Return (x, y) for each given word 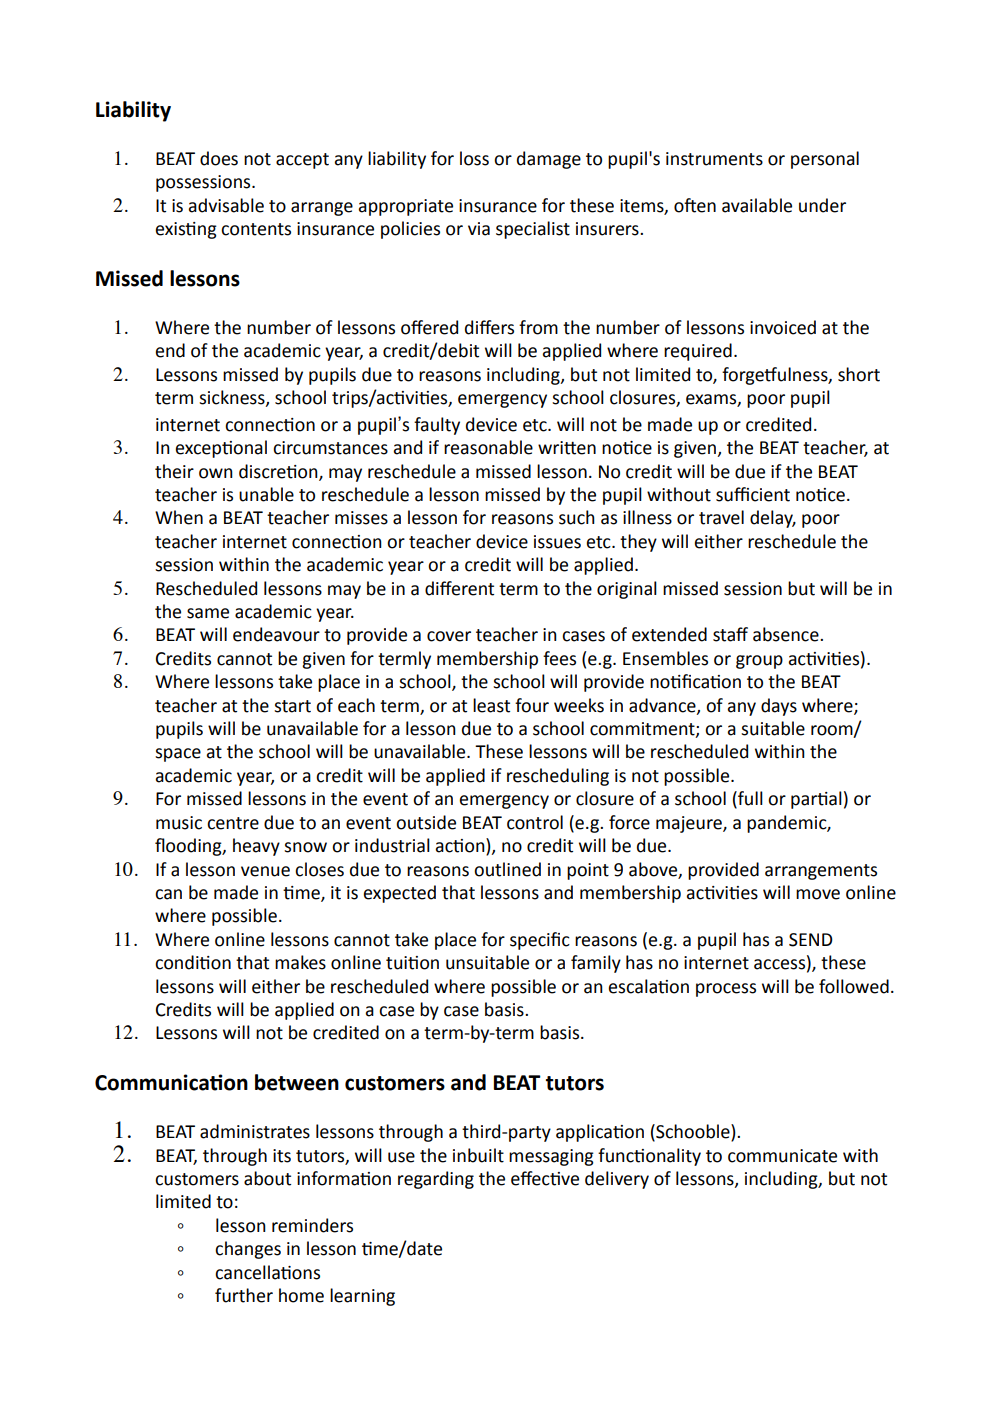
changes (248, 1250)
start (292, 706)
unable (266, 494)
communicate (782, 1156)
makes (300, 962)
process (726, 990)
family (596, 964)
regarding (436, 1180)
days (779, 707)
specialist (533, 230)
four (532, 705)
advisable (226, 205)
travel (721, 517)
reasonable (488, 447)
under (822, 205)
